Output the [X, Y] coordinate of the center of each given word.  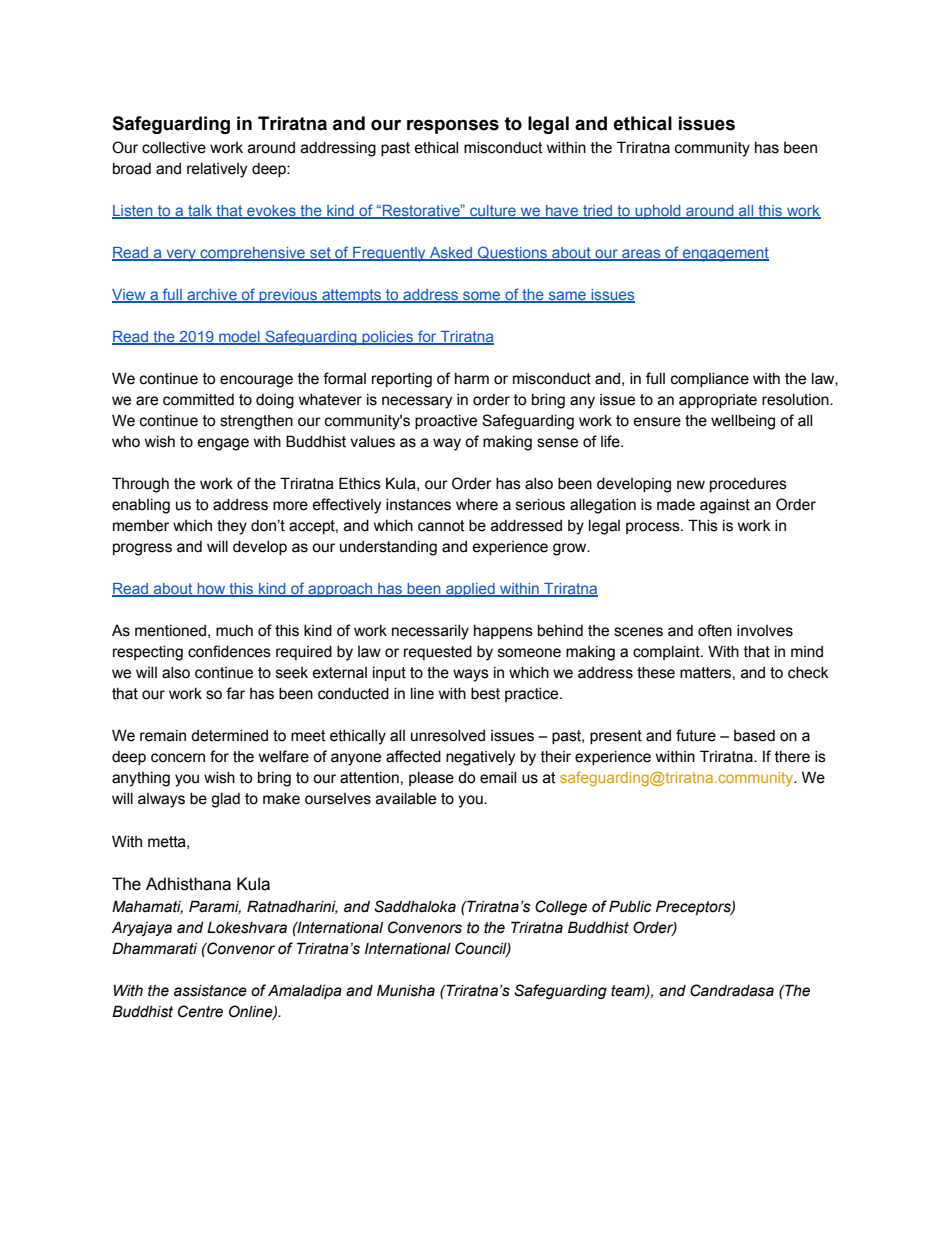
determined [229, 736]
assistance [210, 991]
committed [198, 400]
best [485, 694]
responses [453, 126]
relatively [217, 170]
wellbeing [743, 422]
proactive [446, 422]
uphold [658, 212]
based [754, 736]
